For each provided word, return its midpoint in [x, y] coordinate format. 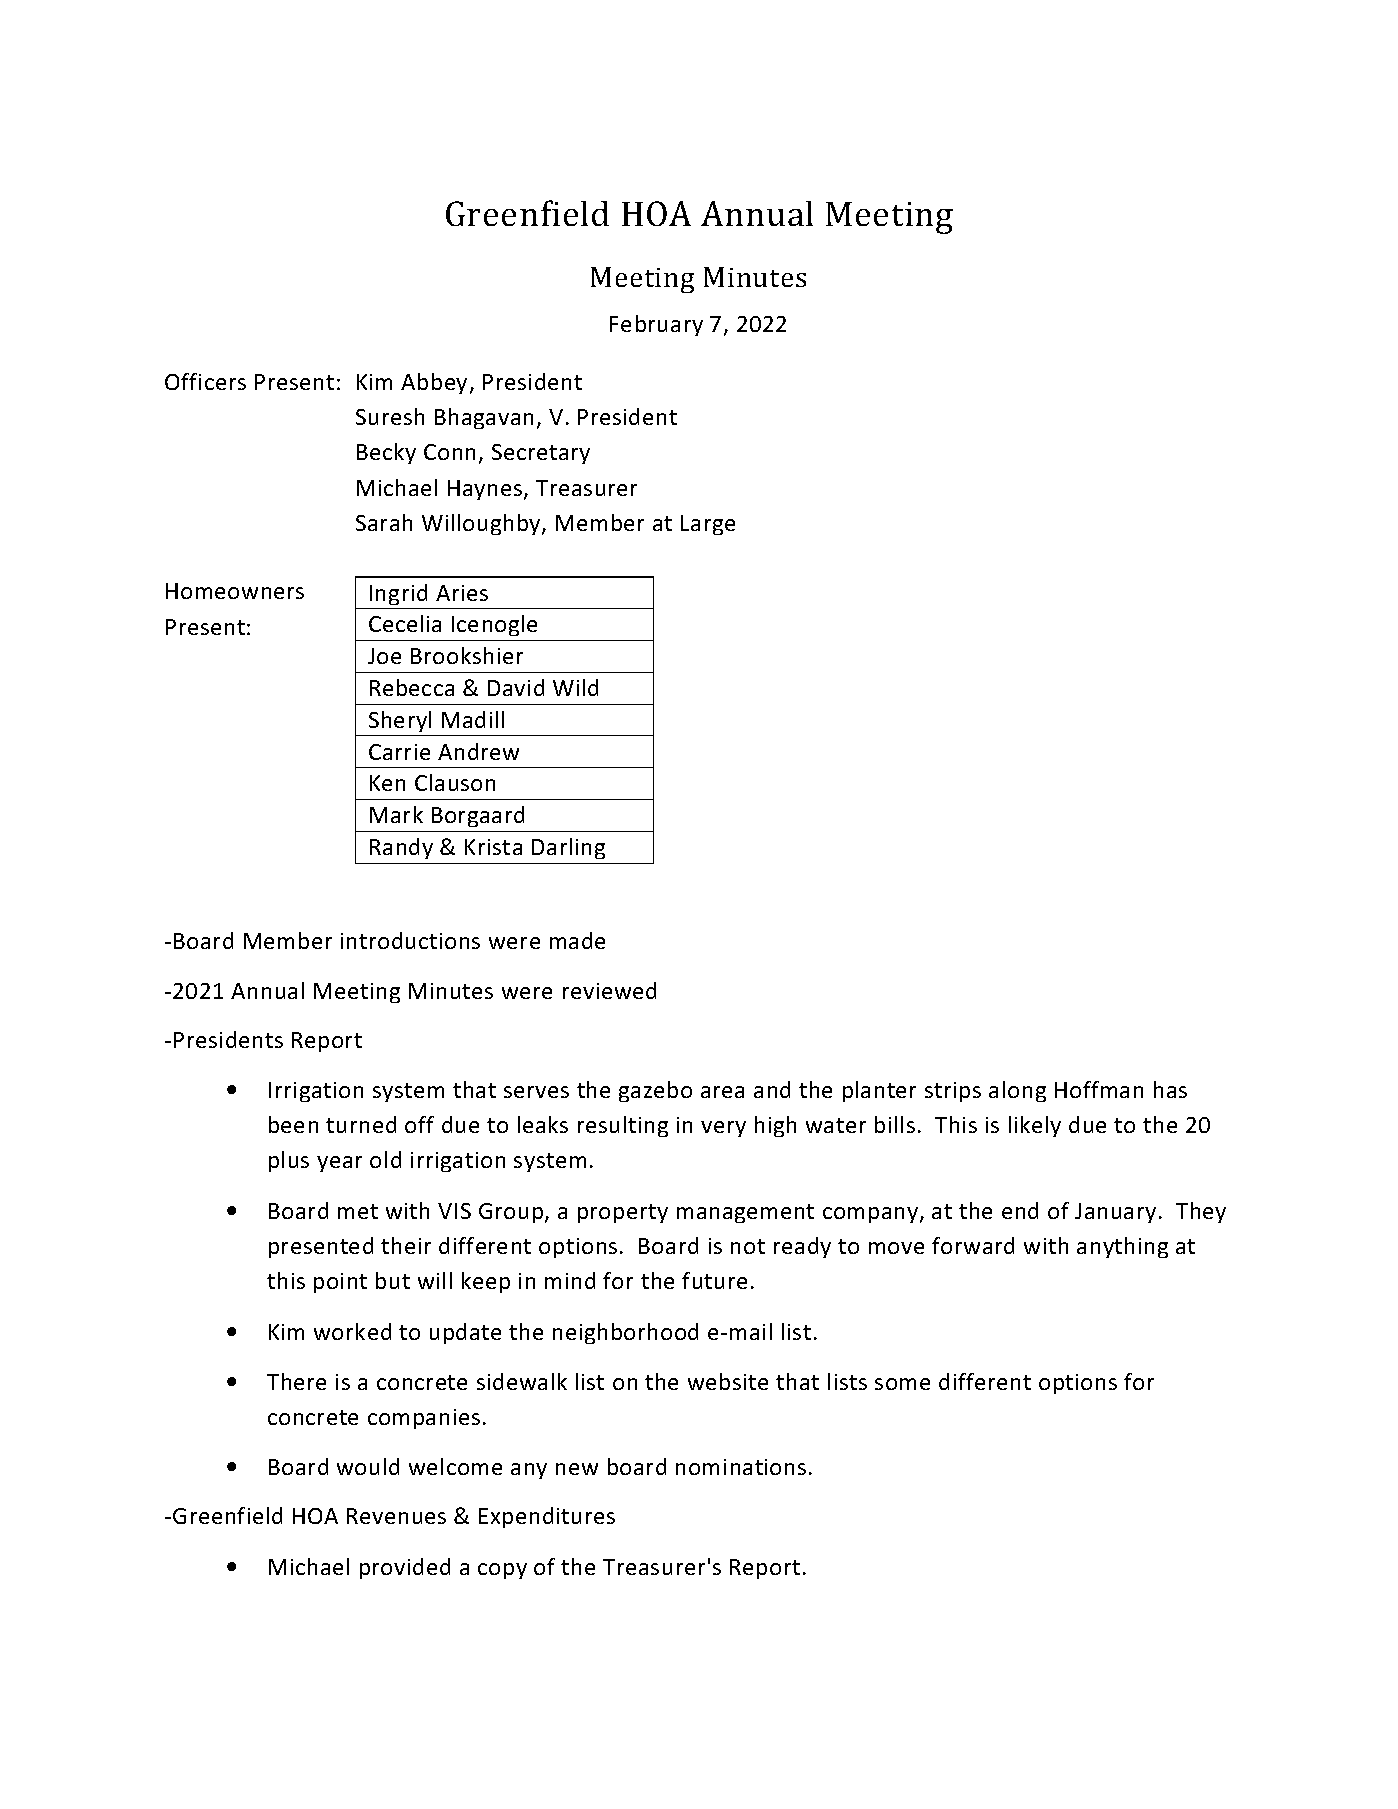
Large [708, 525]
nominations [741, 1467]
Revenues [396, 1516]
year [339, 1164]
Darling [568, 848]
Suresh [390, 416]
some [902, 1384]
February [656, 325]
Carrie [399, 752]
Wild [575, 687]
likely [1035, 1126]
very [723, 1129]
